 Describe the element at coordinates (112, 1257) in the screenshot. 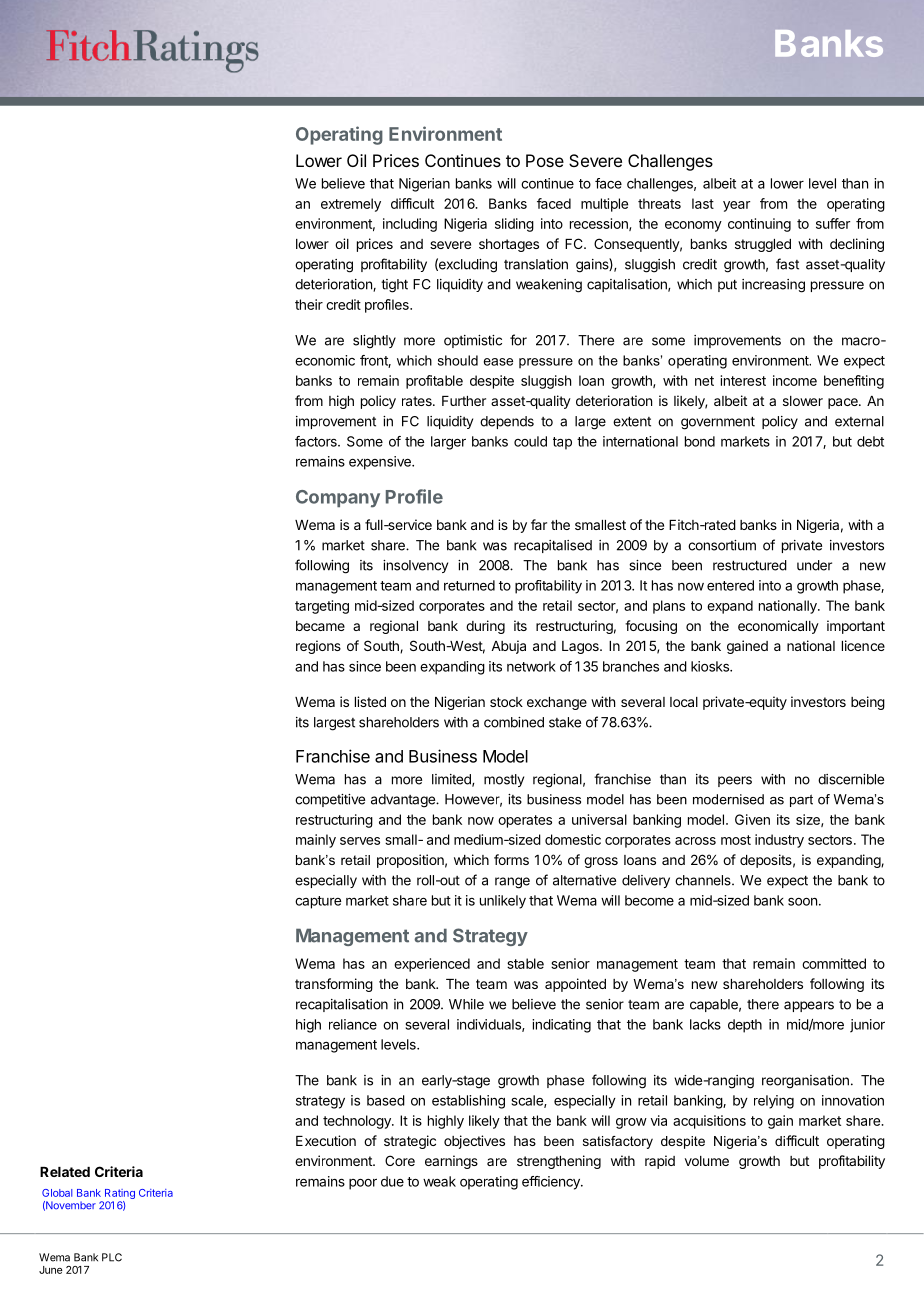

I see `PLC` at that location.
